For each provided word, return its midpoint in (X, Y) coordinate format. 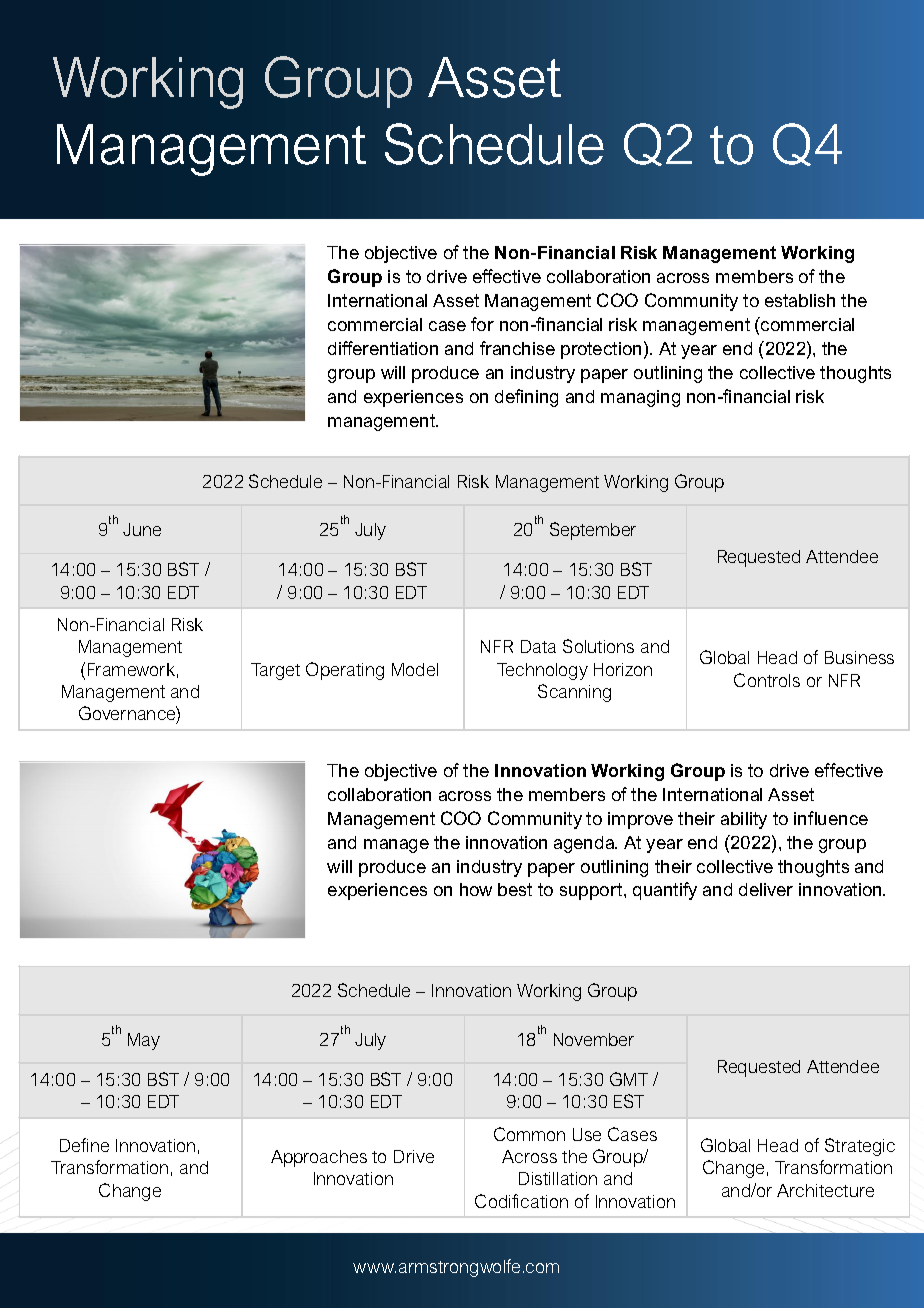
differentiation (383, 348)
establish (800, 300)
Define (84, 1145)
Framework (131, 669)
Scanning (574, 693)
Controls (767, 680)
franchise (517, 348)
